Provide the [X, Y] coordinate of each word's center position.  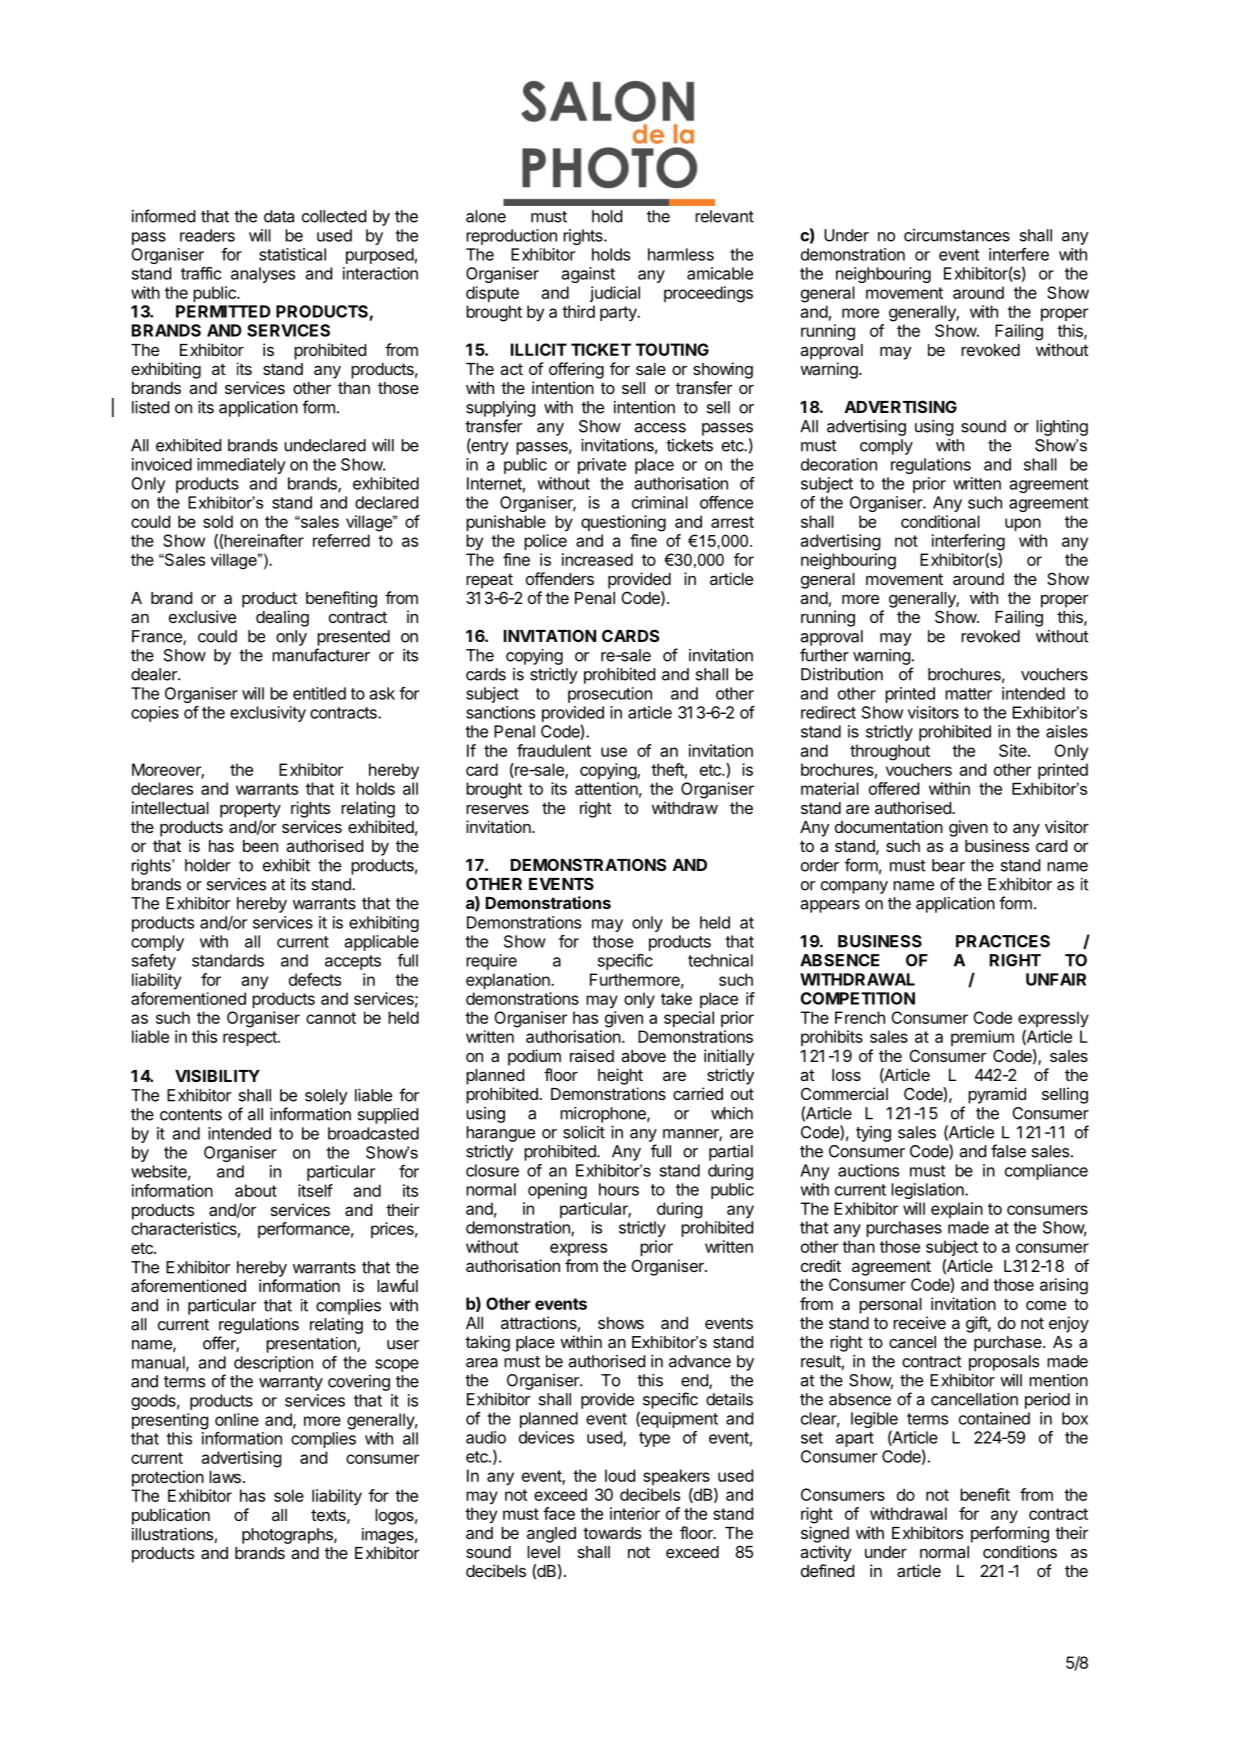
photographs [288, 1536]
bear [948, 865]
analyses [263, 275]
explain [957, 1210]
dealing [282, 618]
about [256, 1190]
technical [720, 960]
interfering [968, 542]
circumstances [957, 235]
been [260, 846]
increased [597, 559]
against [588, 275]
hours [619, 1189]
